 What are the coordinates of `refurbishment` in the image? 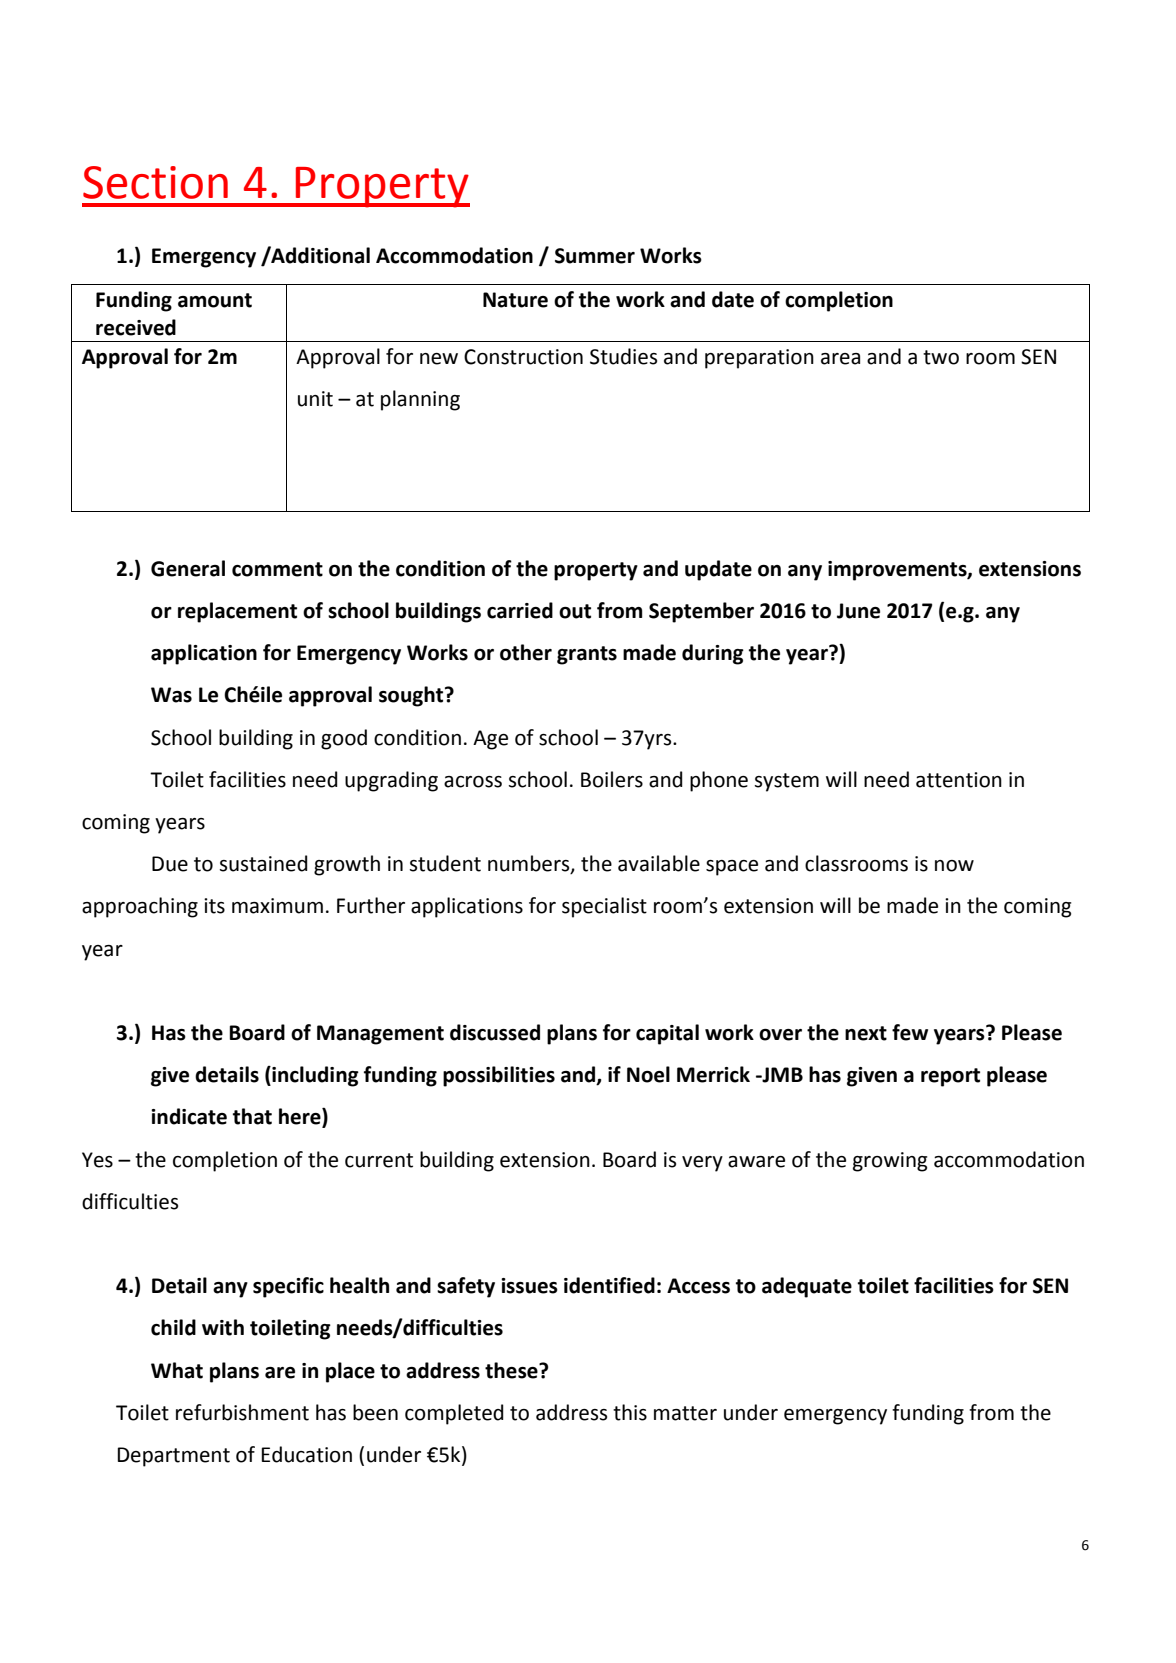 It's located at (242, 1412).
